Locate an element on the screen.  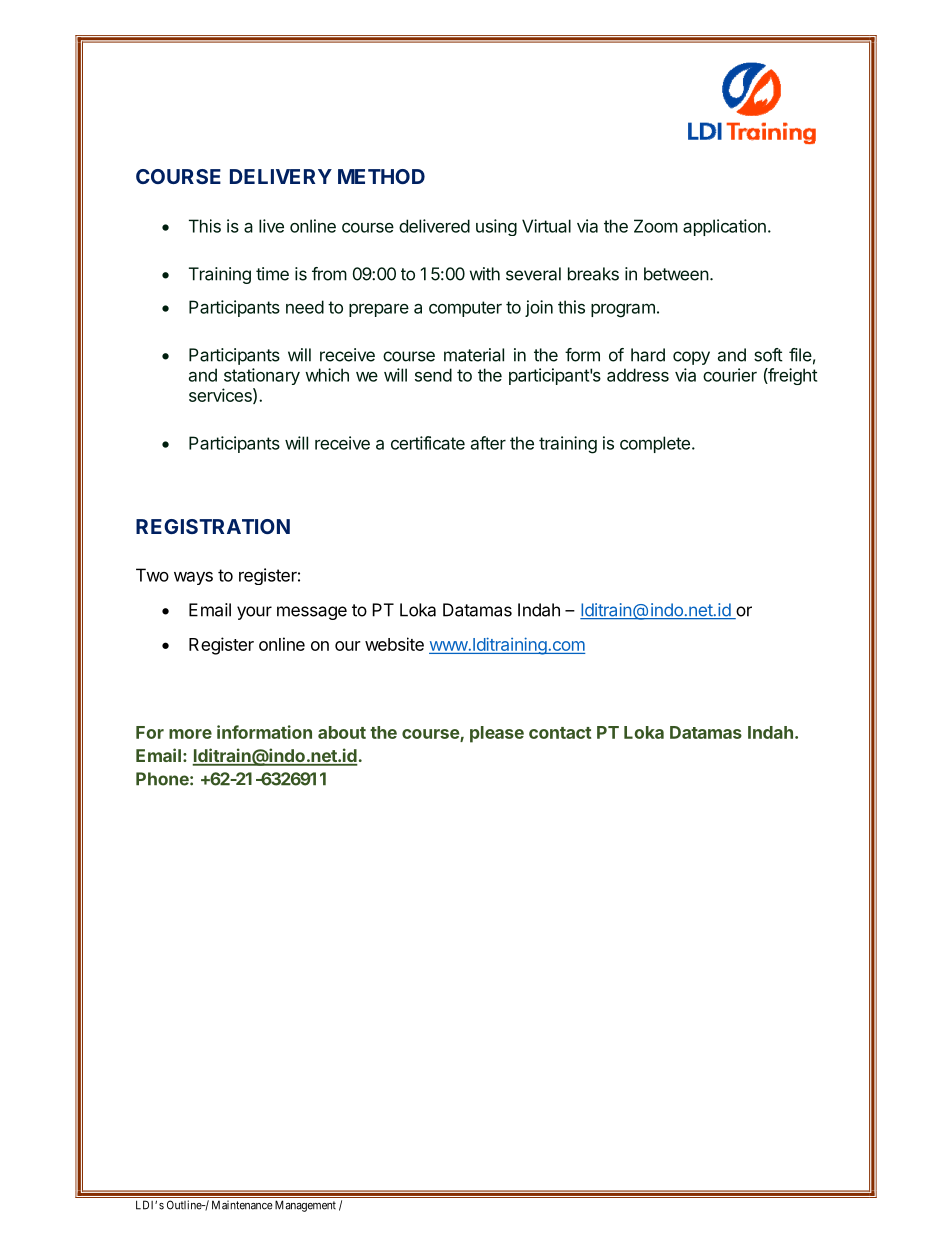
using is located at coordinates (496, 227).
